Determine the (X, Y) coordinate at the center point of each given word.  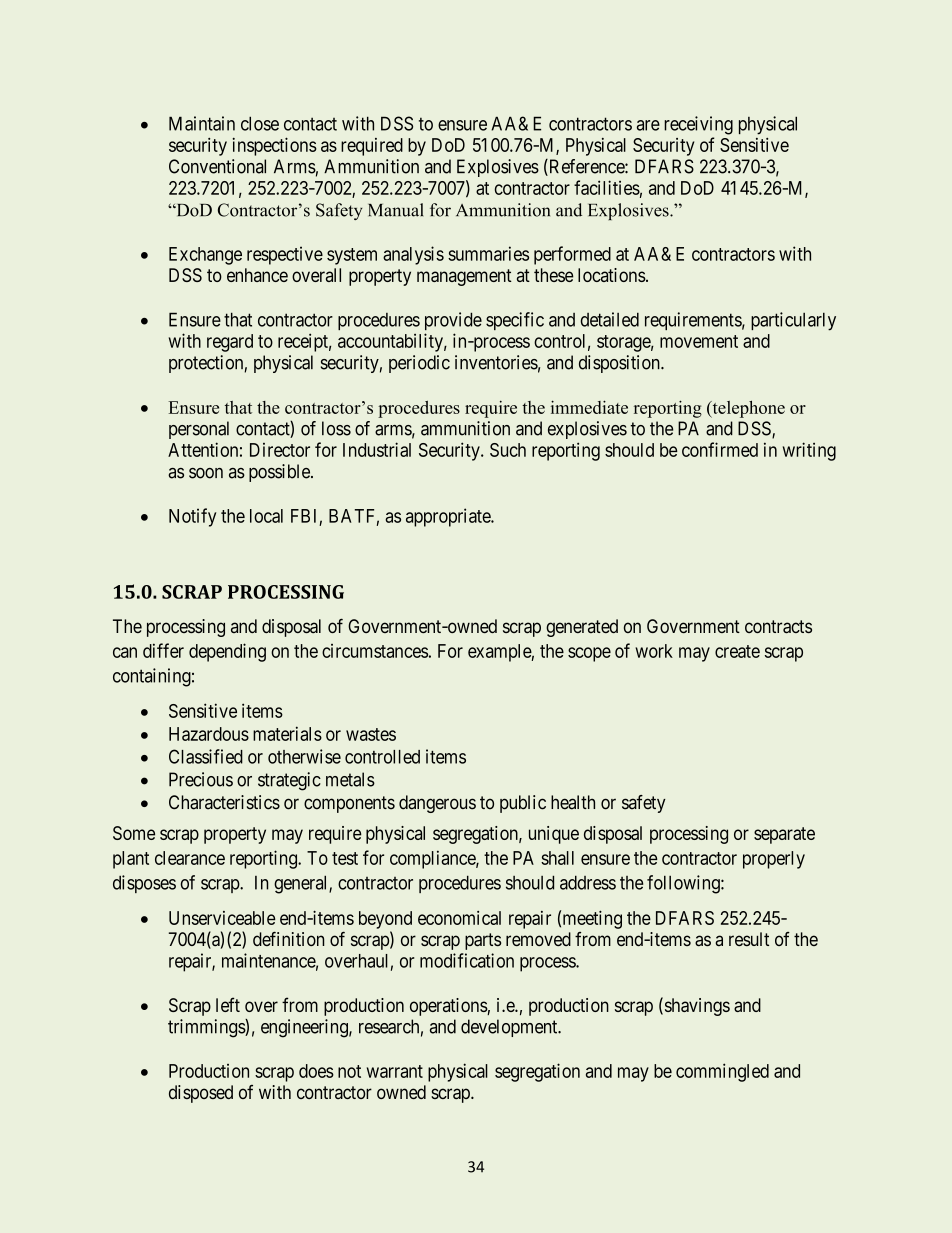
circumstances (375, 651)
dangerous (437, 804)
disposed (201, 1094)
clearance (190, 858)
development (510, 1028)
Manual (395, 210)
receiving (698, 125)
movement (699, 341)
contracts (778, 627)
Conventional (217, 166)
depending (227, 652)
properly (774, 860)
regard (230, 343)
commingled (722, 1072)
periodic (419, 364)
